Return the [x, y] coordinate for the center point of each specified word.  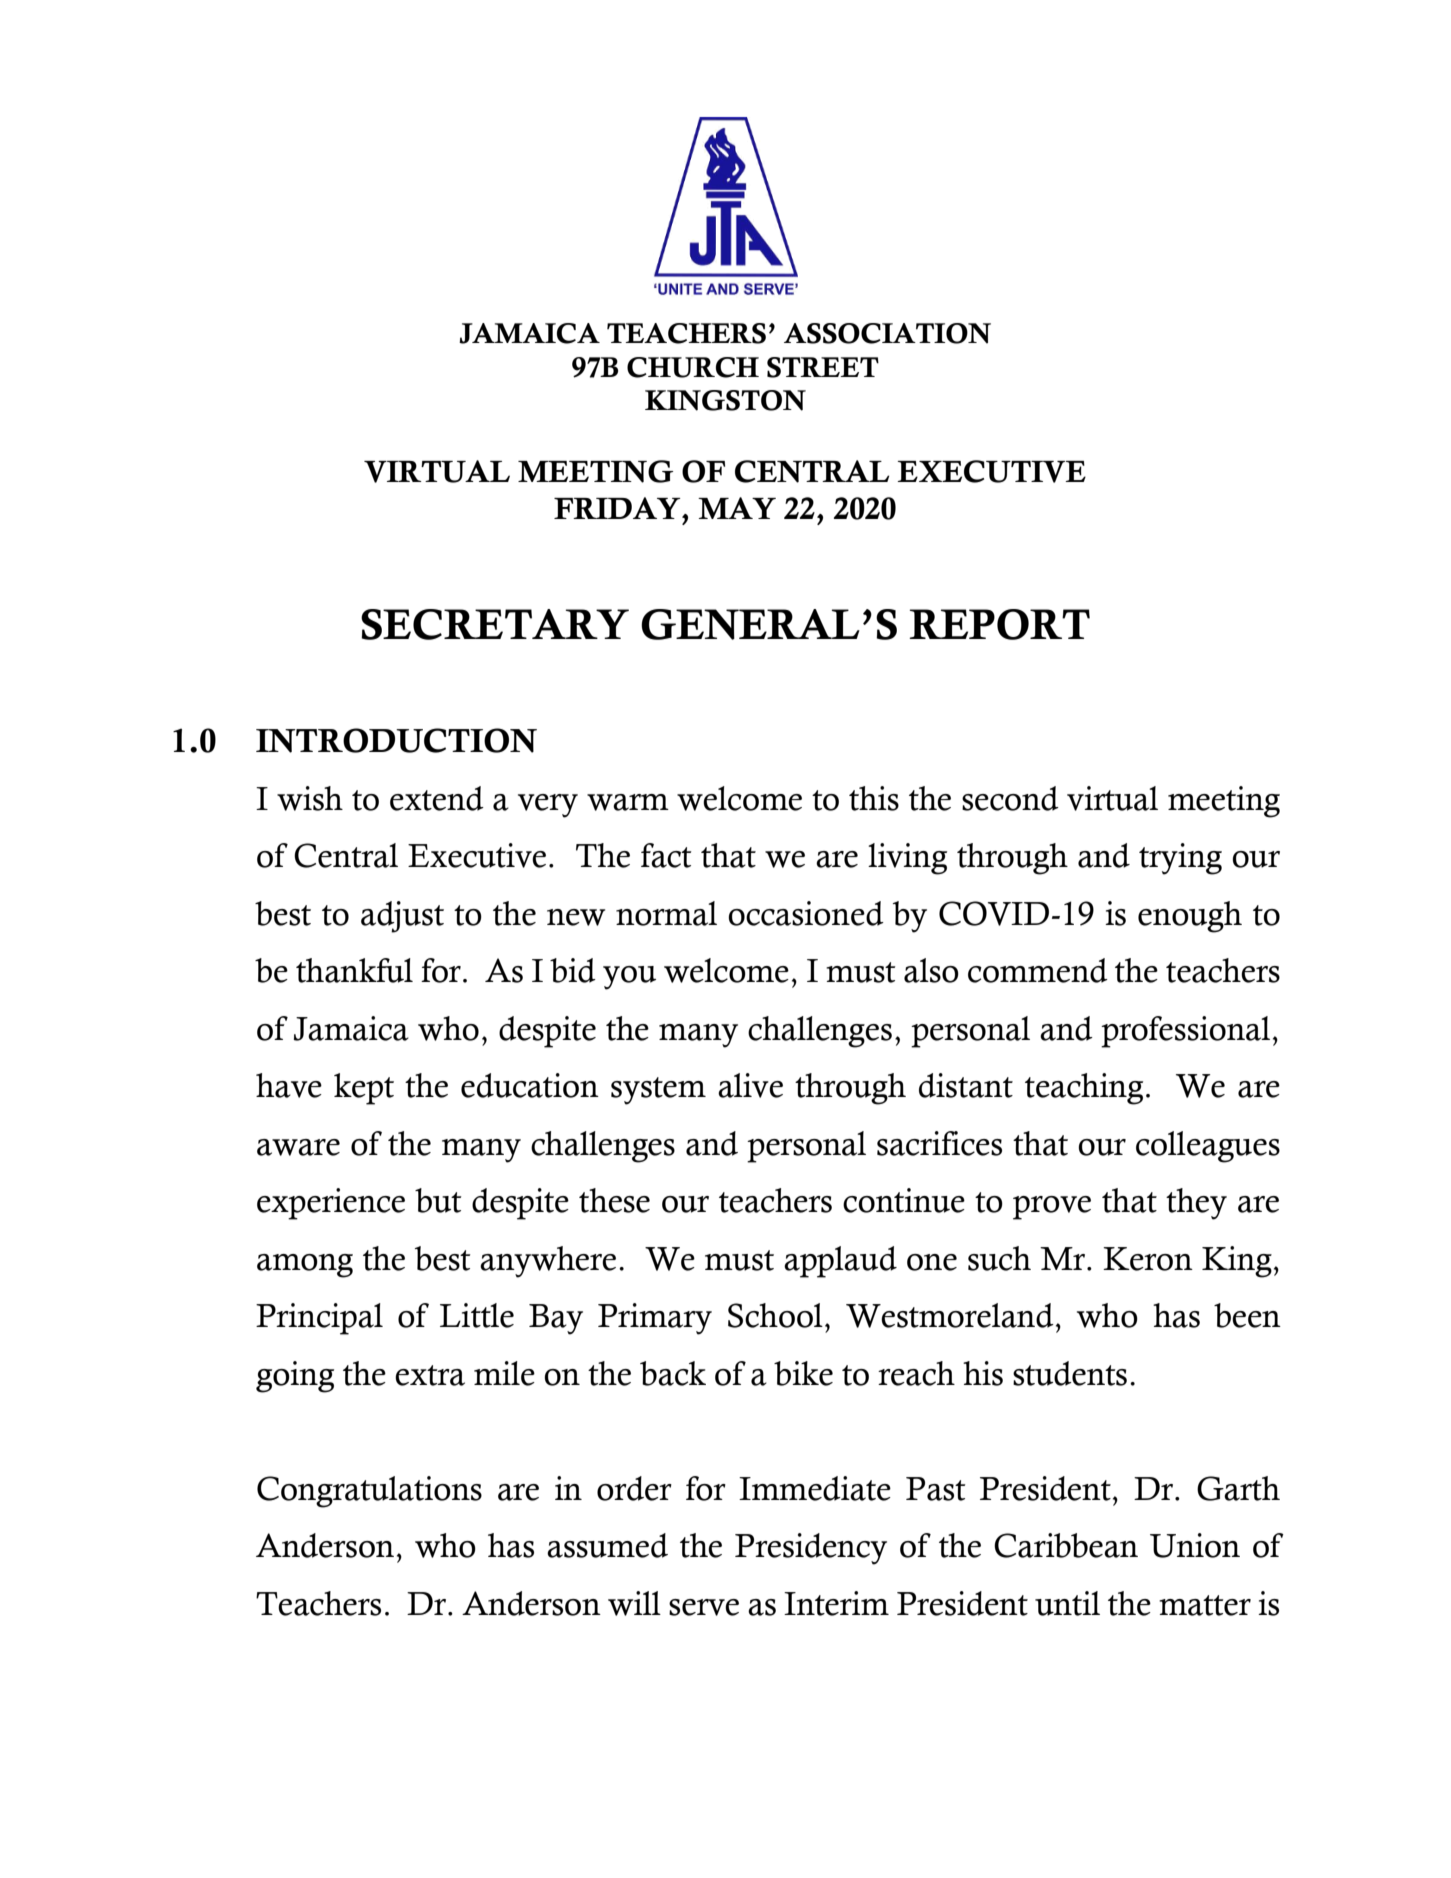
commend [1038, 970]
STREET [823, 367]
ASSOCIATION [887, 333]
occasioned [806, 913]
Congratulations [369, 1492]
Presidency [811, 1549]
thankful [354, 970]
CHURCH [693, 367]
